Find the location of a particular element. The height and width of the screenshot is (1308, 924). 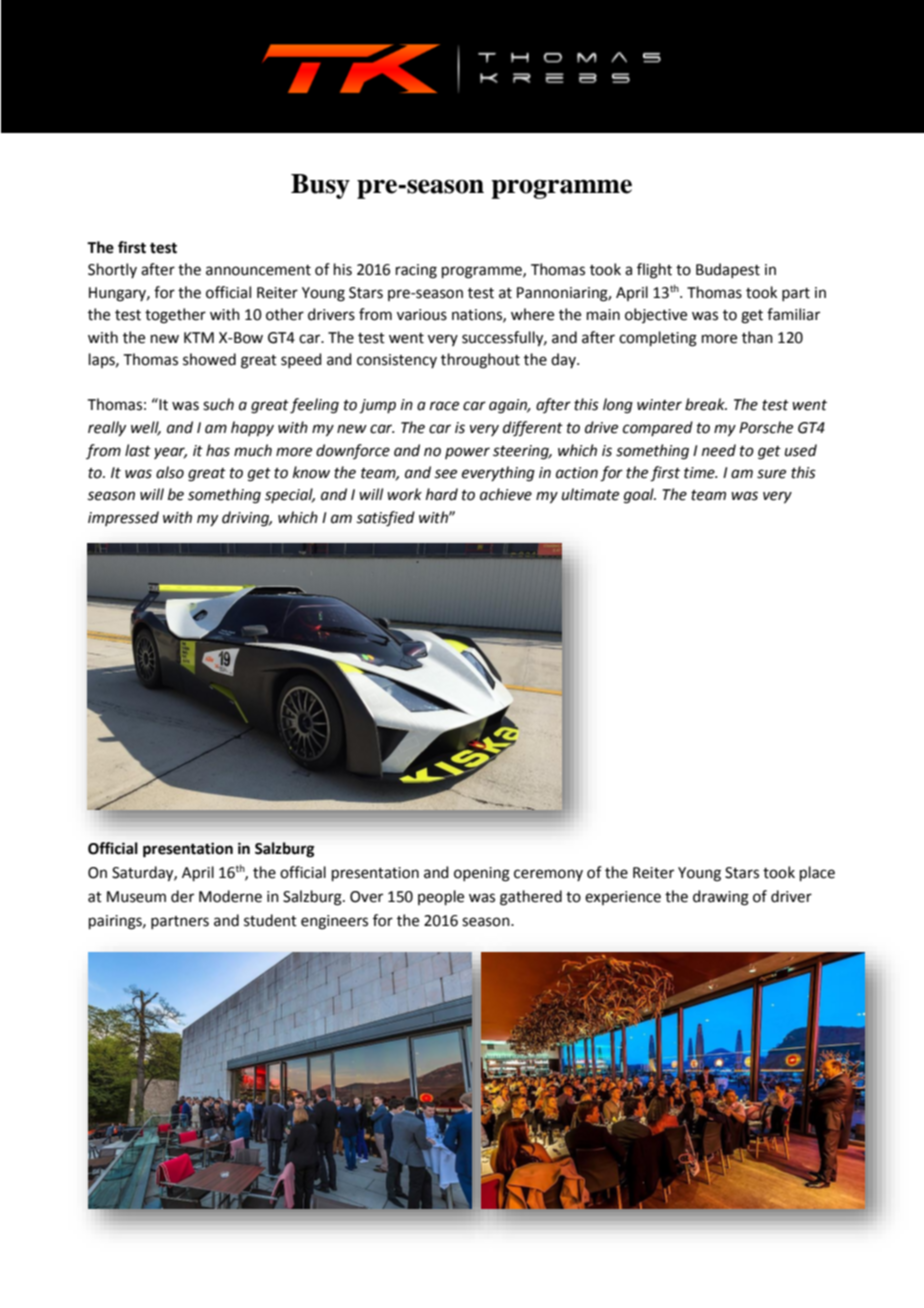

KTM is located at coordinates (199, 337).
